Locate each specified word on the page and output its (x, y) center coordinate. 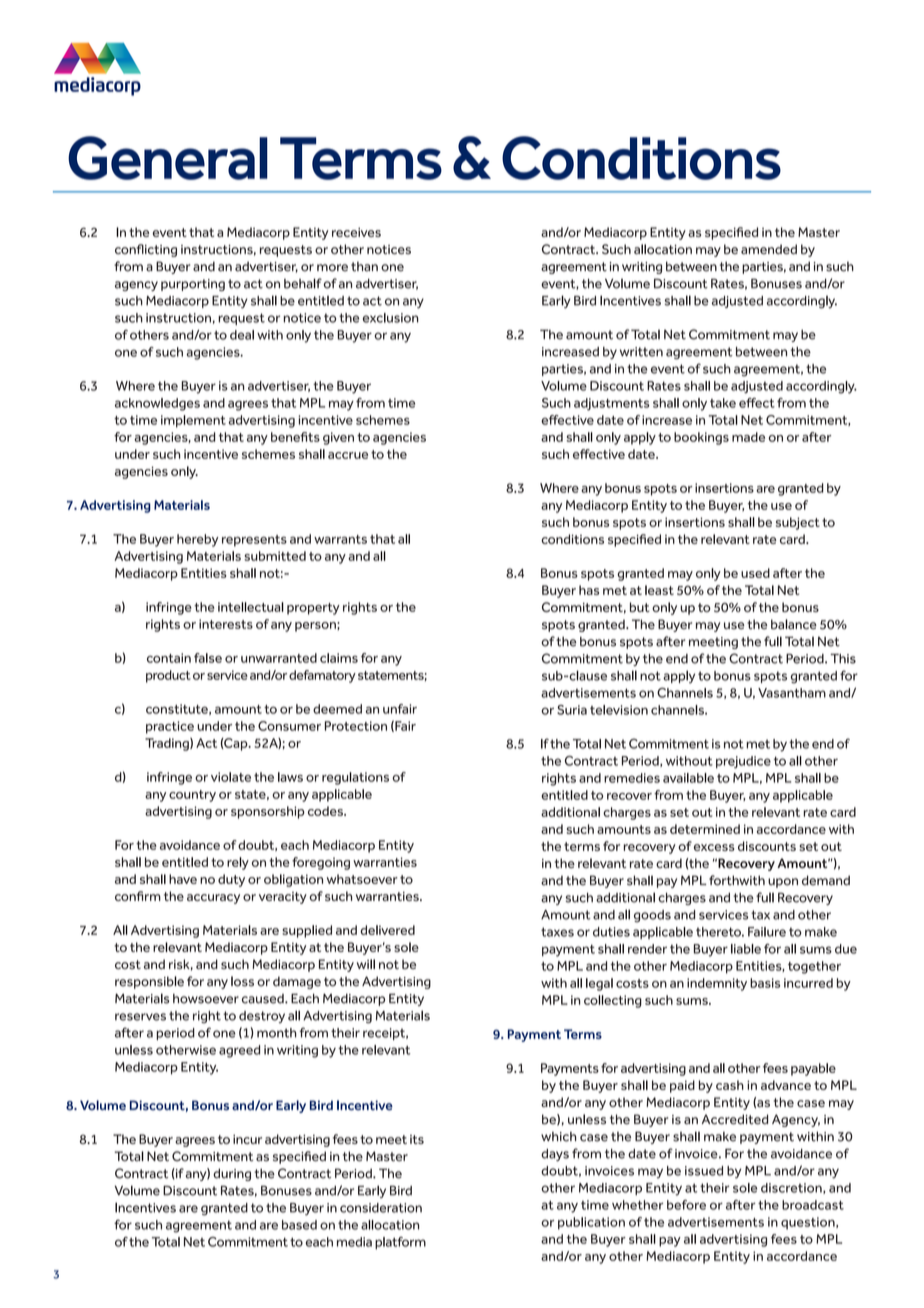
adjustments (612, 404)
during (232, 1174)
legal (599, 984)
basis (765, 983)
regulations (355, 778)
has (589, 590)
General (168, 158)
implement (193, 421)
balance (794, 624)
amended (769, 249)
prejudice (743, 762)
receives (356, 232)
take (723, 403)
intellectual (251, 607)
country (192, 796)
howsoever (206, 999)
